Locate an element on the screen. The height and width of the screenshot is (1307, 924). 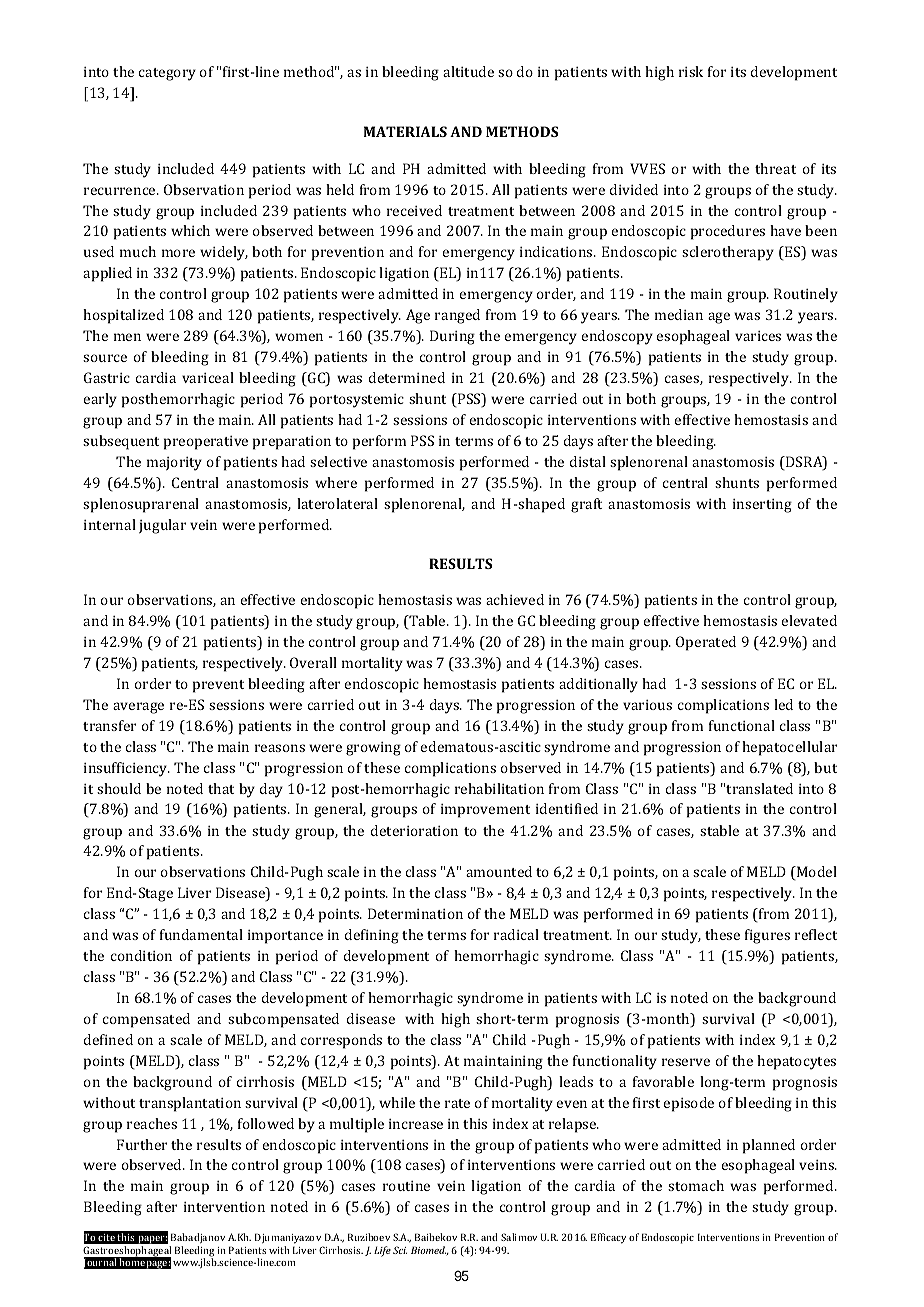
risk is located at coordinates (691, 71).
